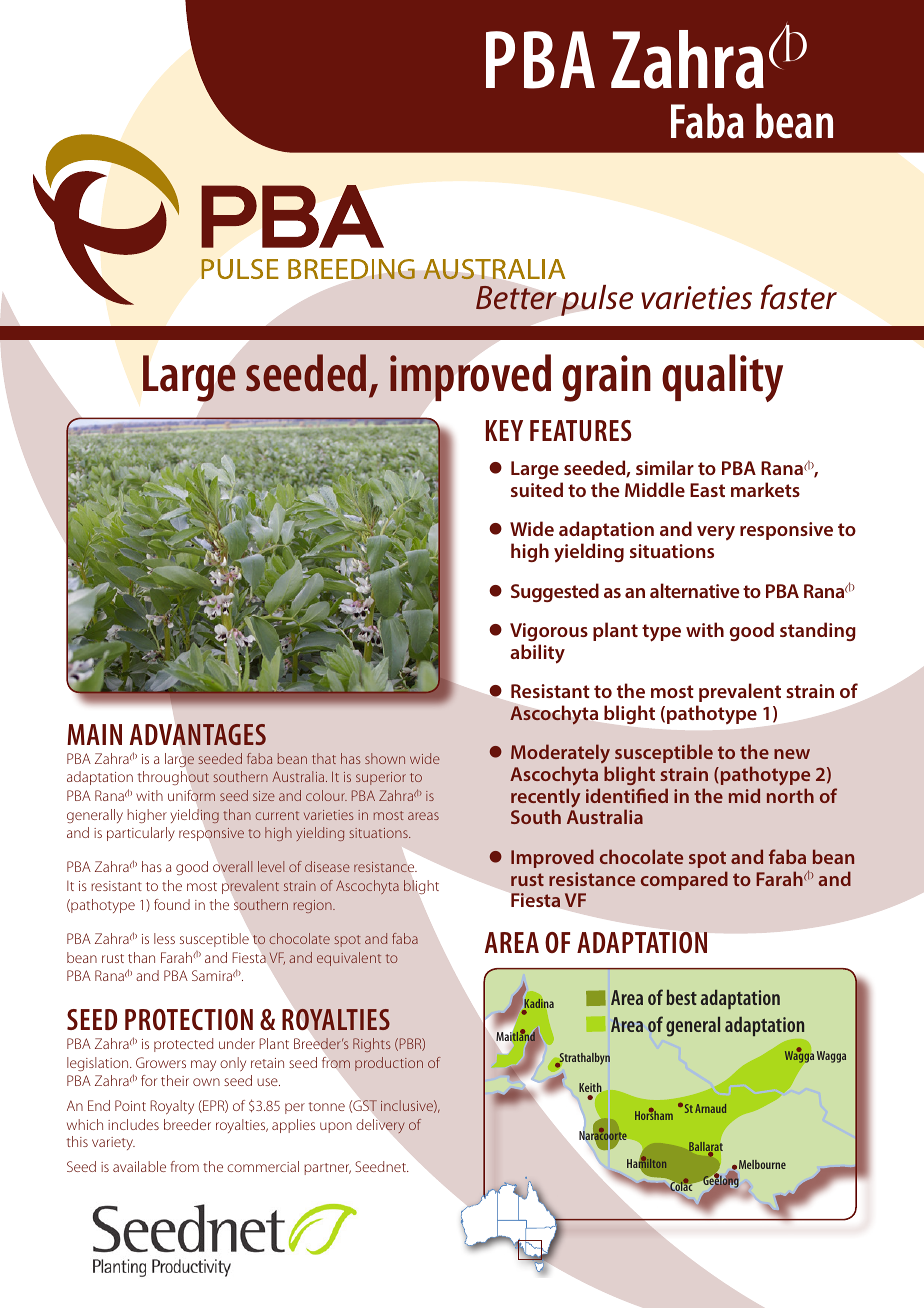 Image resolution: width=924 pixels, height=1308 pixels. What do you see at coordinates (327, 866) in the screenshot?
I see `disease` at bounding box center [327, 866].
